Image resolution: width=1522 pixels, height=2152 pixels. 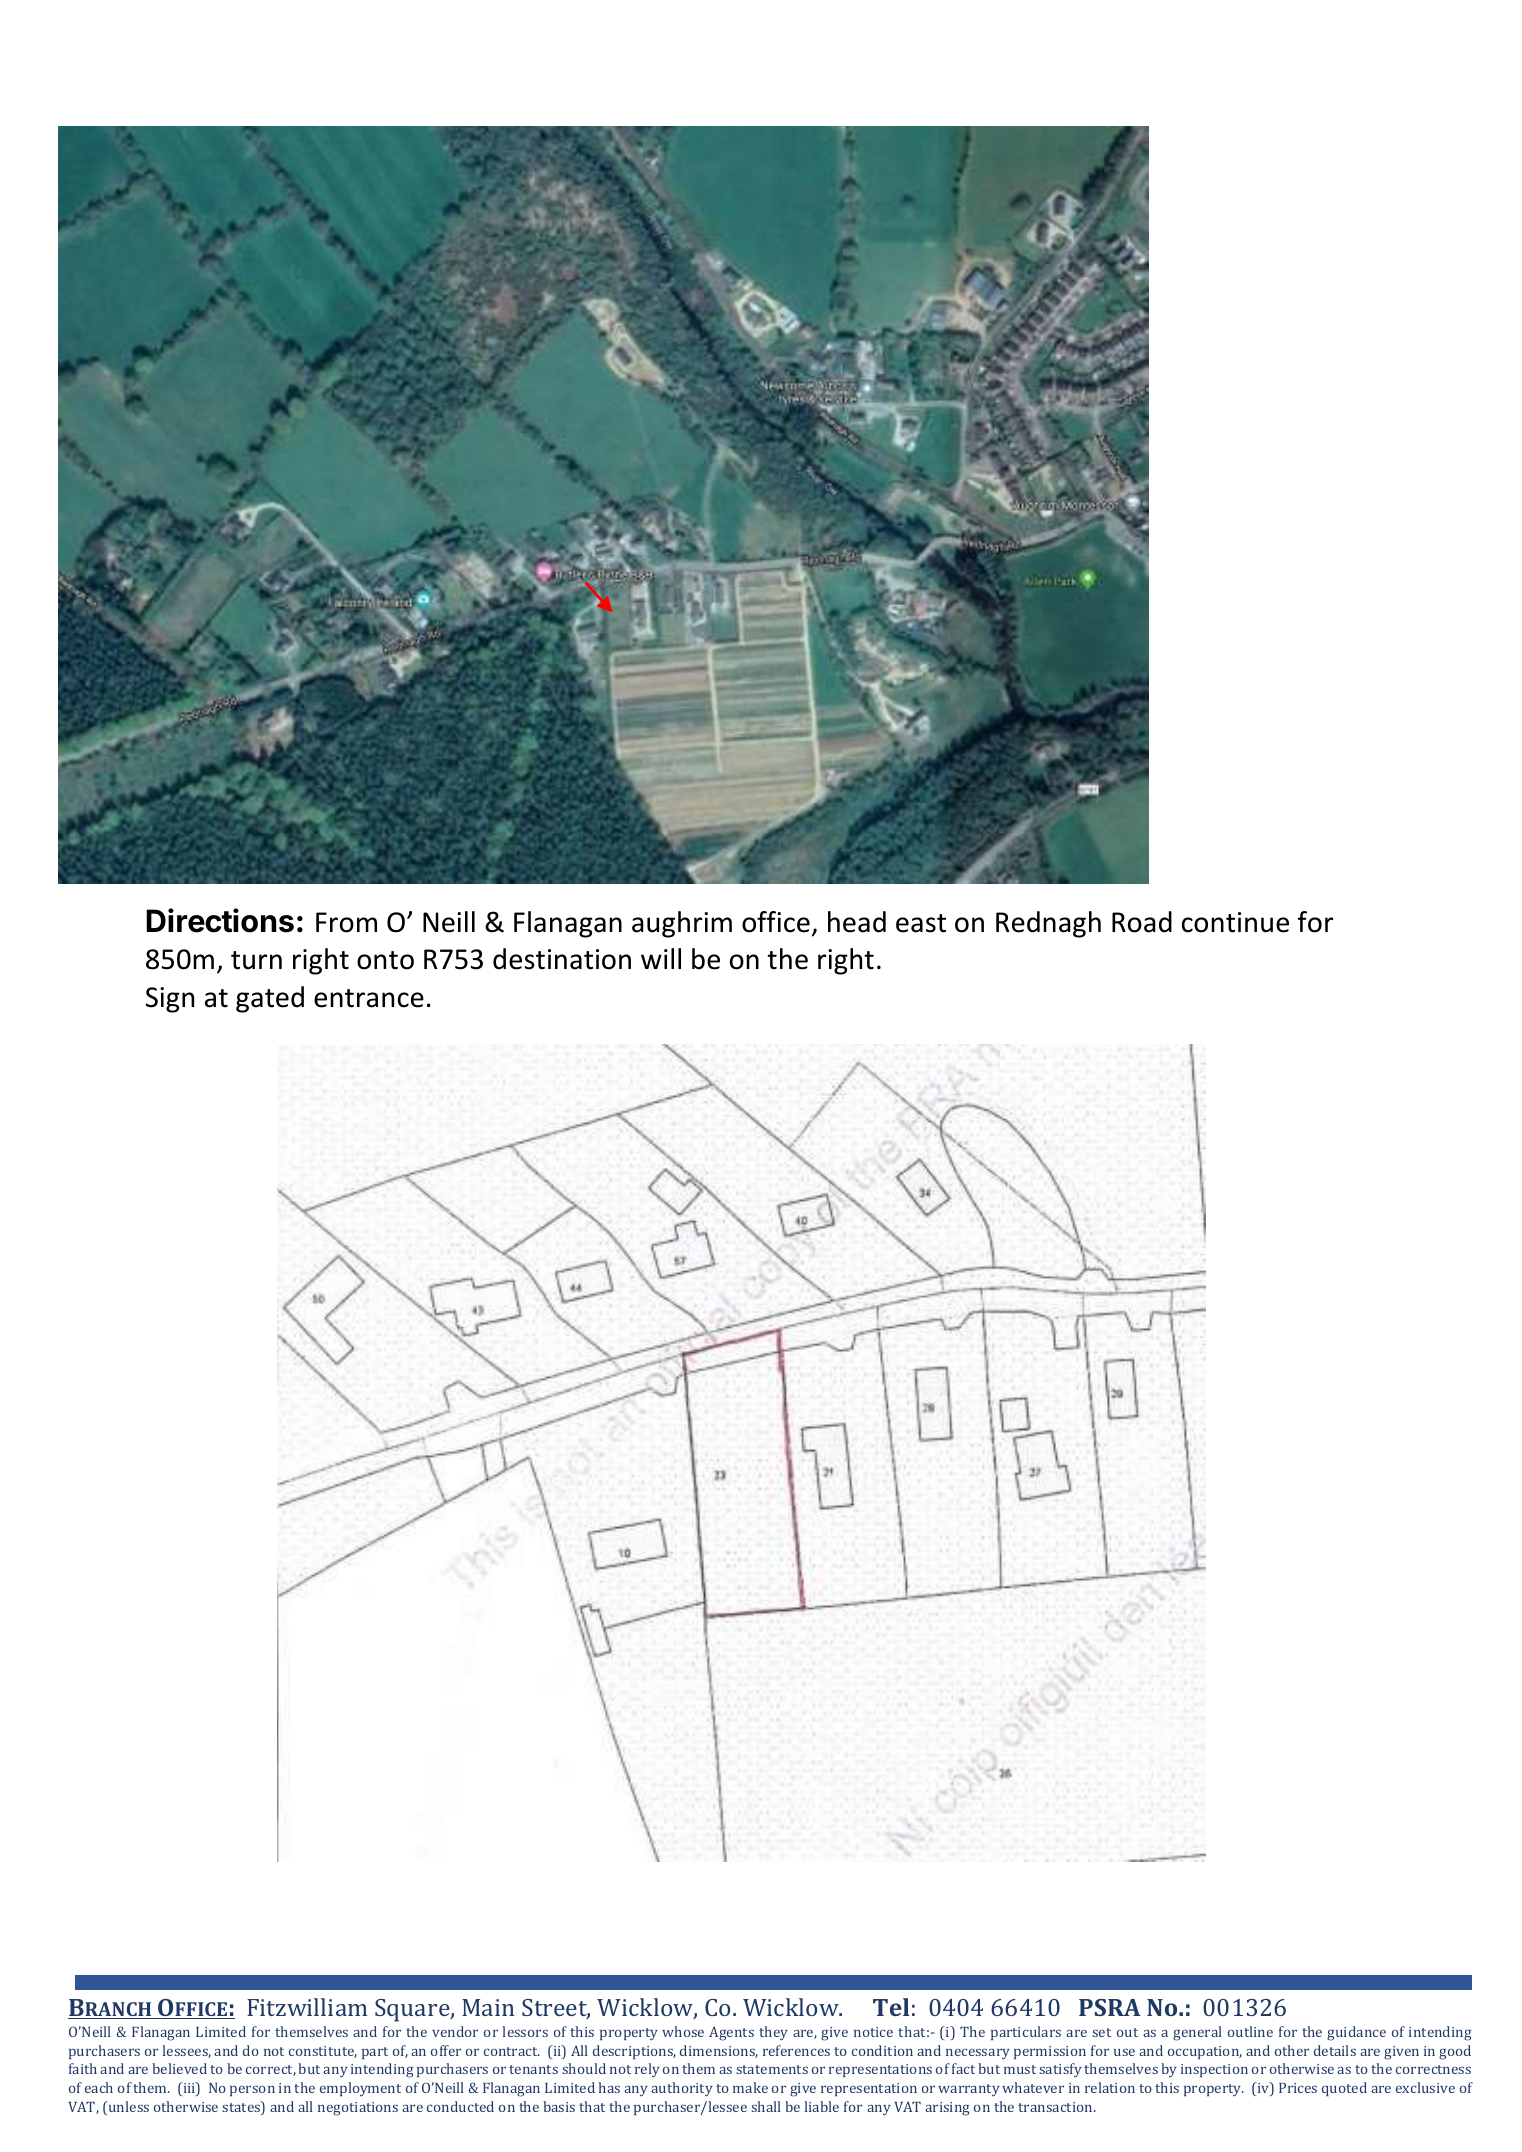 I want to click on Tel, so click(x=891, y=2007).
